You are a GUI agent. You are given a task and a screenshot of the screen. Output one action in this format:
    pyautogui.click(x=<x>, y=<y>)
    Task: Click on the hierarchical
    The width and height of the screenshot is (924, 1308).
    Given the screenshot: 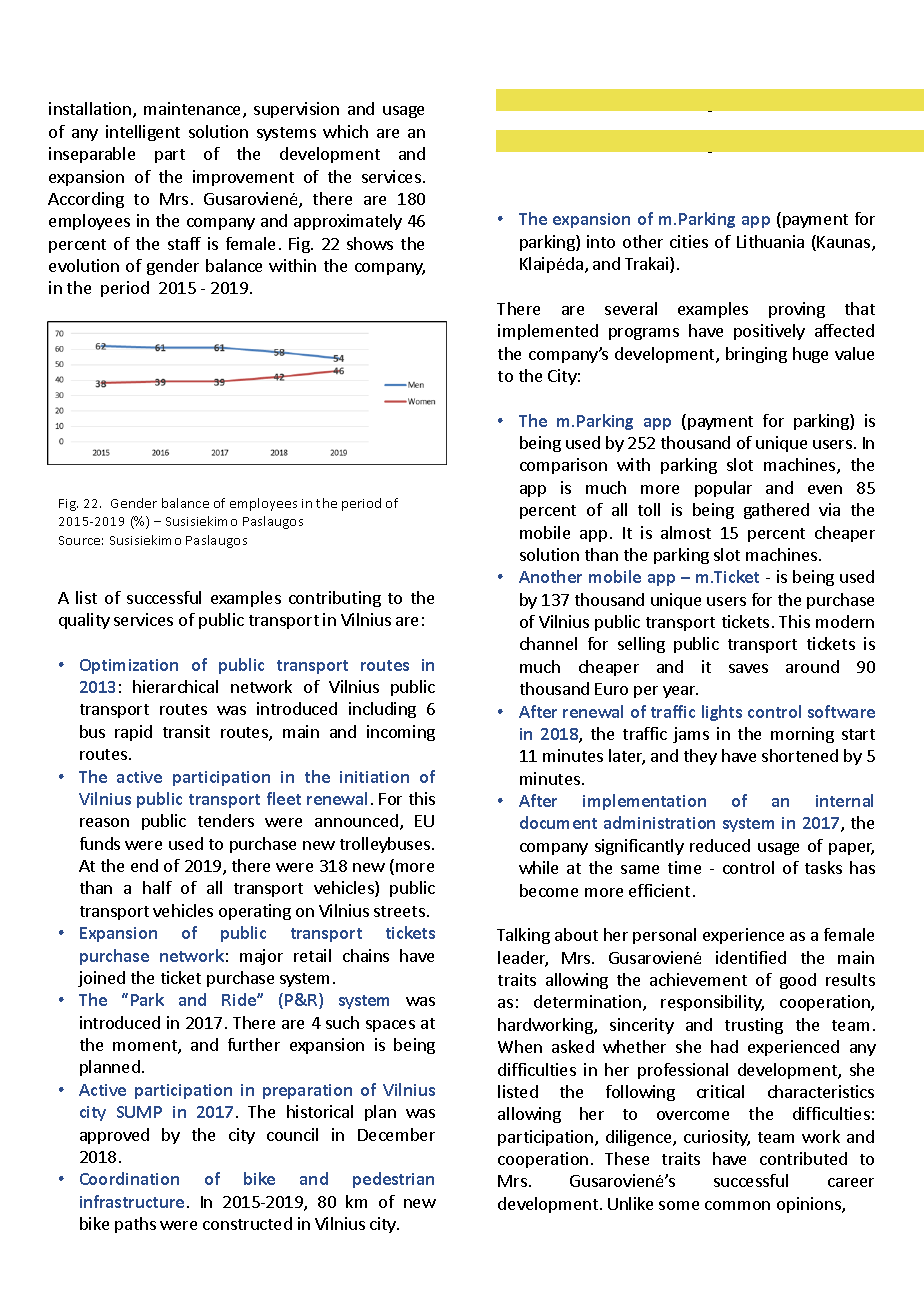 What is the action you would take?
    pyautogui.click(x=175, y=686)
